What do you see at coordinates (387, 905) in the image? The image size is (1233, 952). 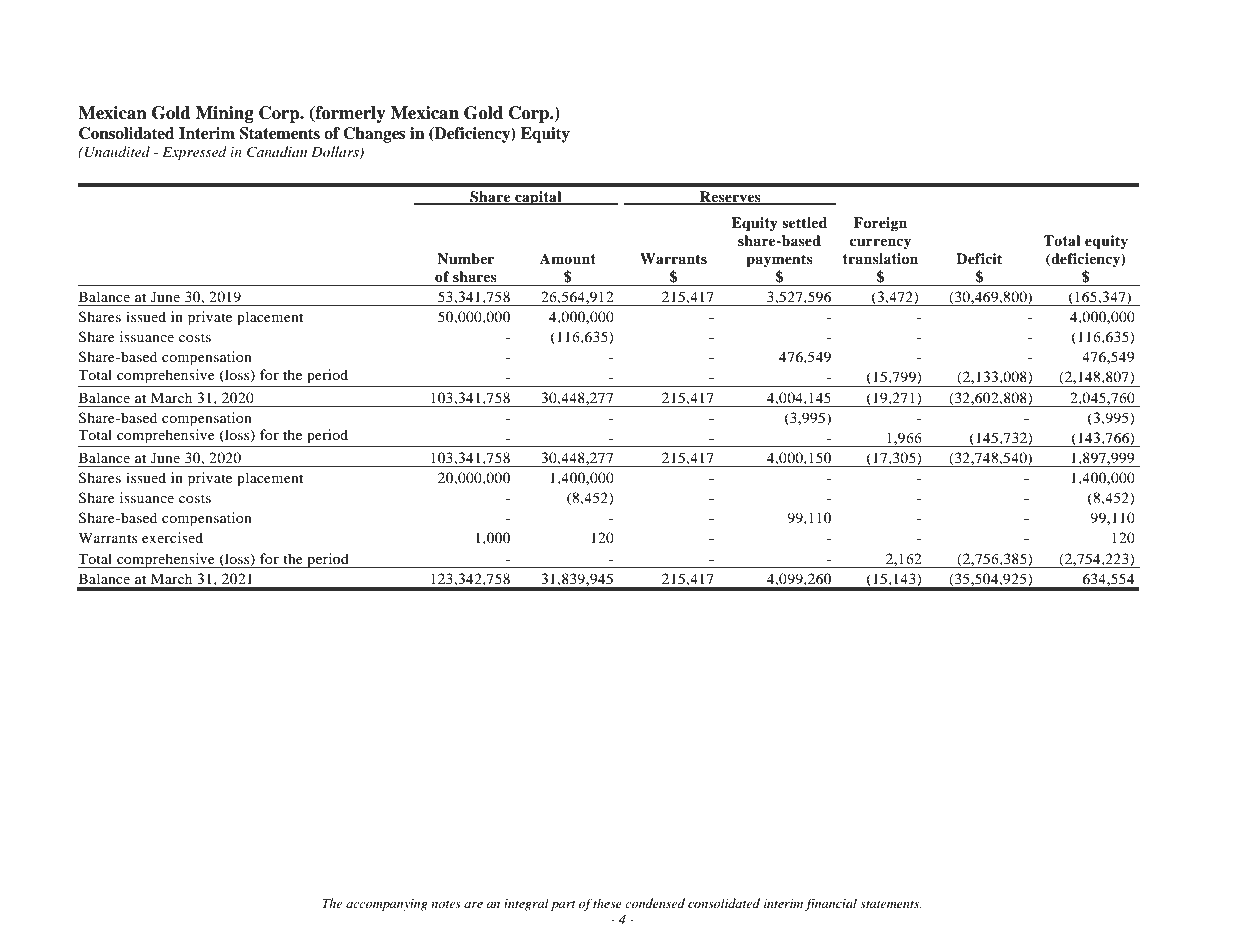 I see `accompanying` at bounding box center [387, 905].
